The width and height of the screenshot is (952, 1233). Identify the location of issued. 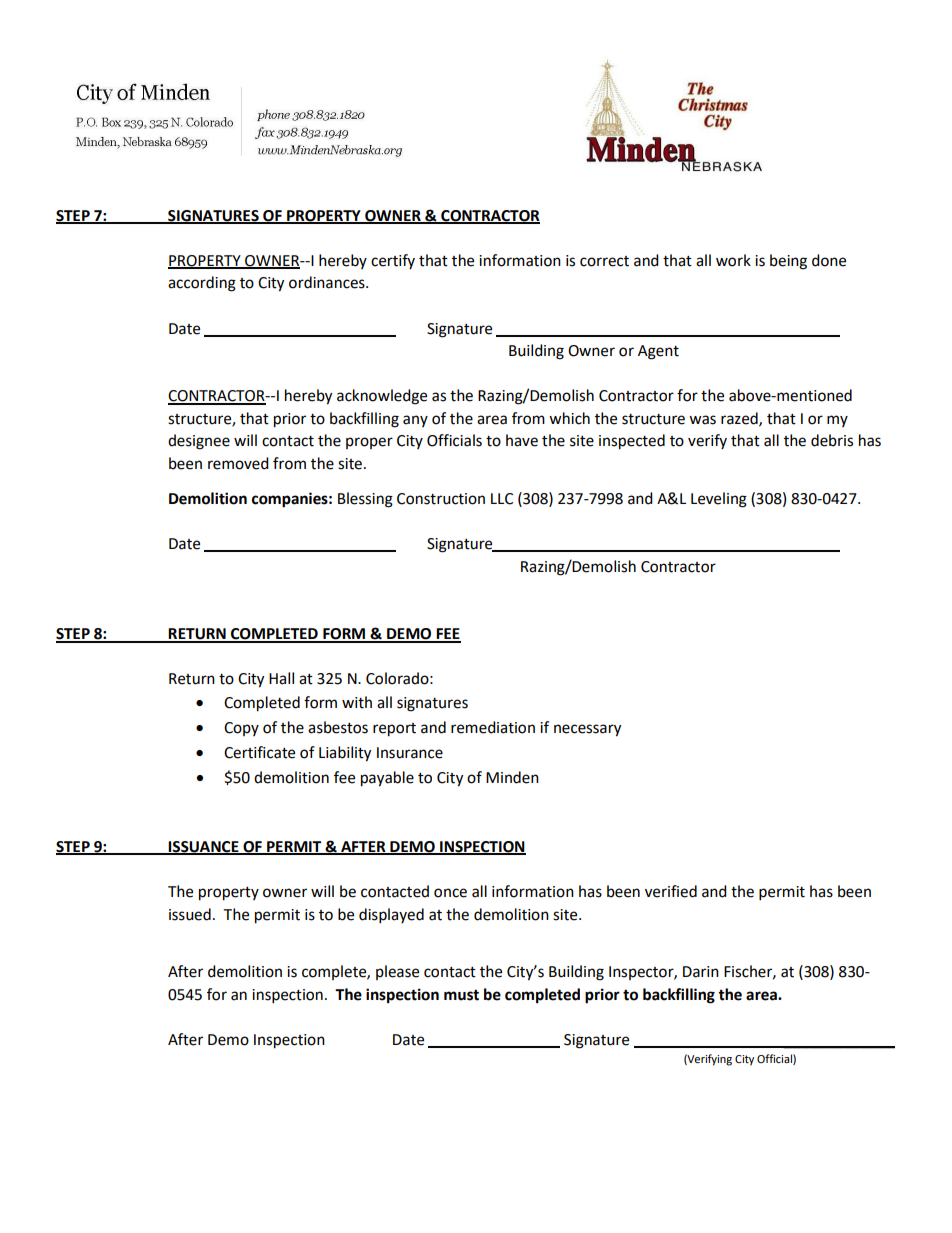
(190, 914).
